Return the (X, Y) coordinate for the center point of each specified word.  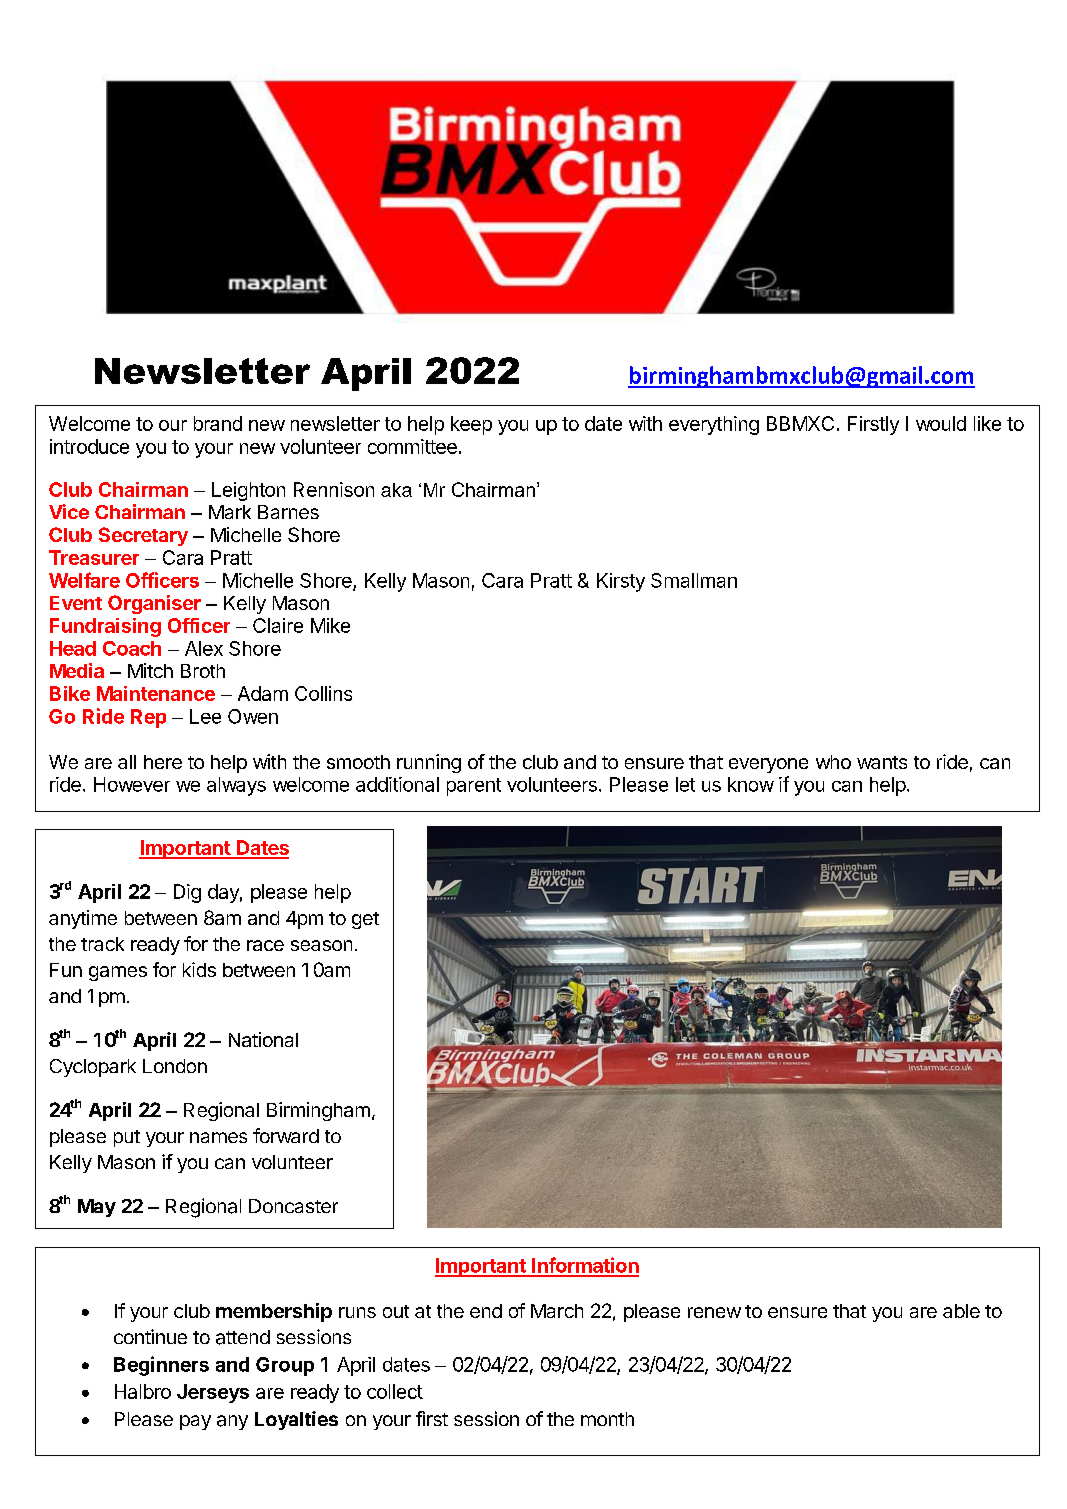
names (218, 1137)
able (961, 1311)
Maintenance (156, 693)
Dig (187, 893)
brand (218, 423)
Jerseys (213, 1393)
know (751, 784)
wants (882, 762)
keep (471, 425)
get (365, 920)
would (941, 423)
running (429, 763)
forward (286, 1135)
